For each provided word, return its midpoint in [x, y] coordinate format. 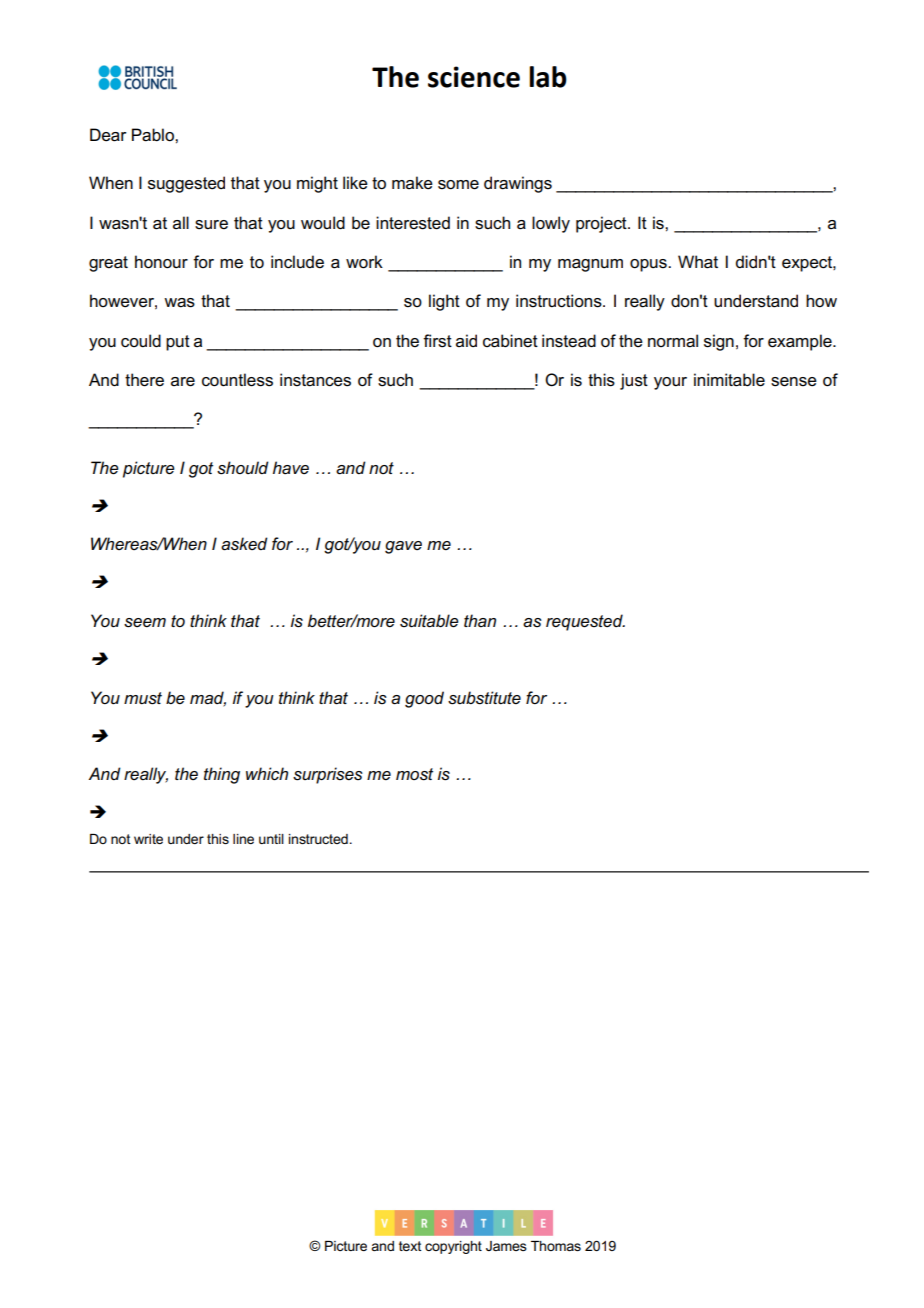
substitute [484, 698]
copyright [453, 1247]
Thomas [556, 1246]
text [410, 1246]
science [474, 77]
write [148, 839]
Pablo [154, 135]
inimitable [729, 380]
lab [548, 77]
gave [403, 547]
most [414, 774]
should [243, 468]
